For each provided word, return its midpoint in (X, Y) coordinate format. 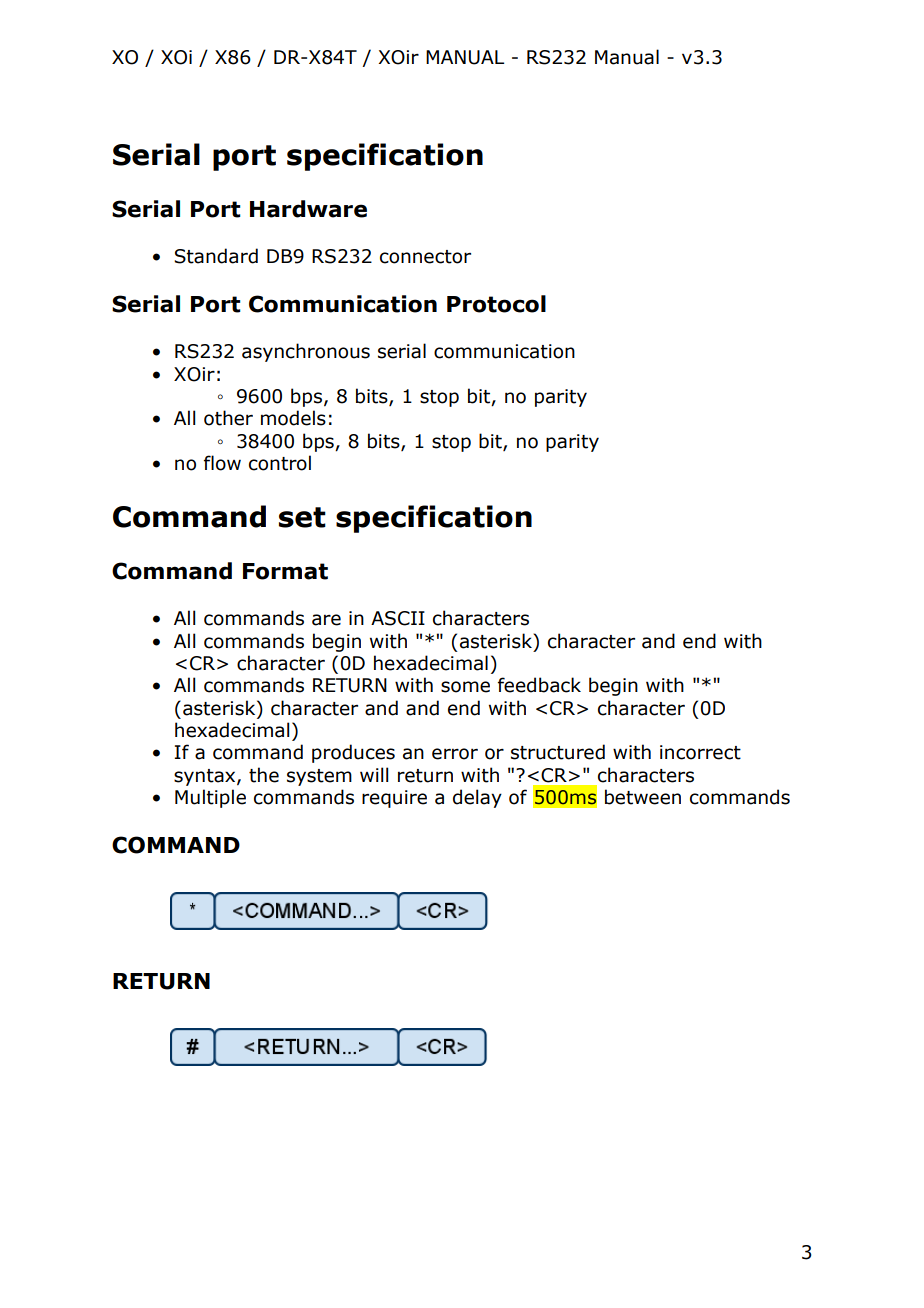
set (302, 517)
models (293, 418)
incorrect (700, 752)
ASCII (398, 618)
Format (285, 571)
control (280, 463)
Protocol (496, 304)
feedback (539, 685)
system (319, 777)
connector (425, 257)
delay (477, 798)
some (465, 687)
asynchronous (306, 352)
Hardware (308, 209)
